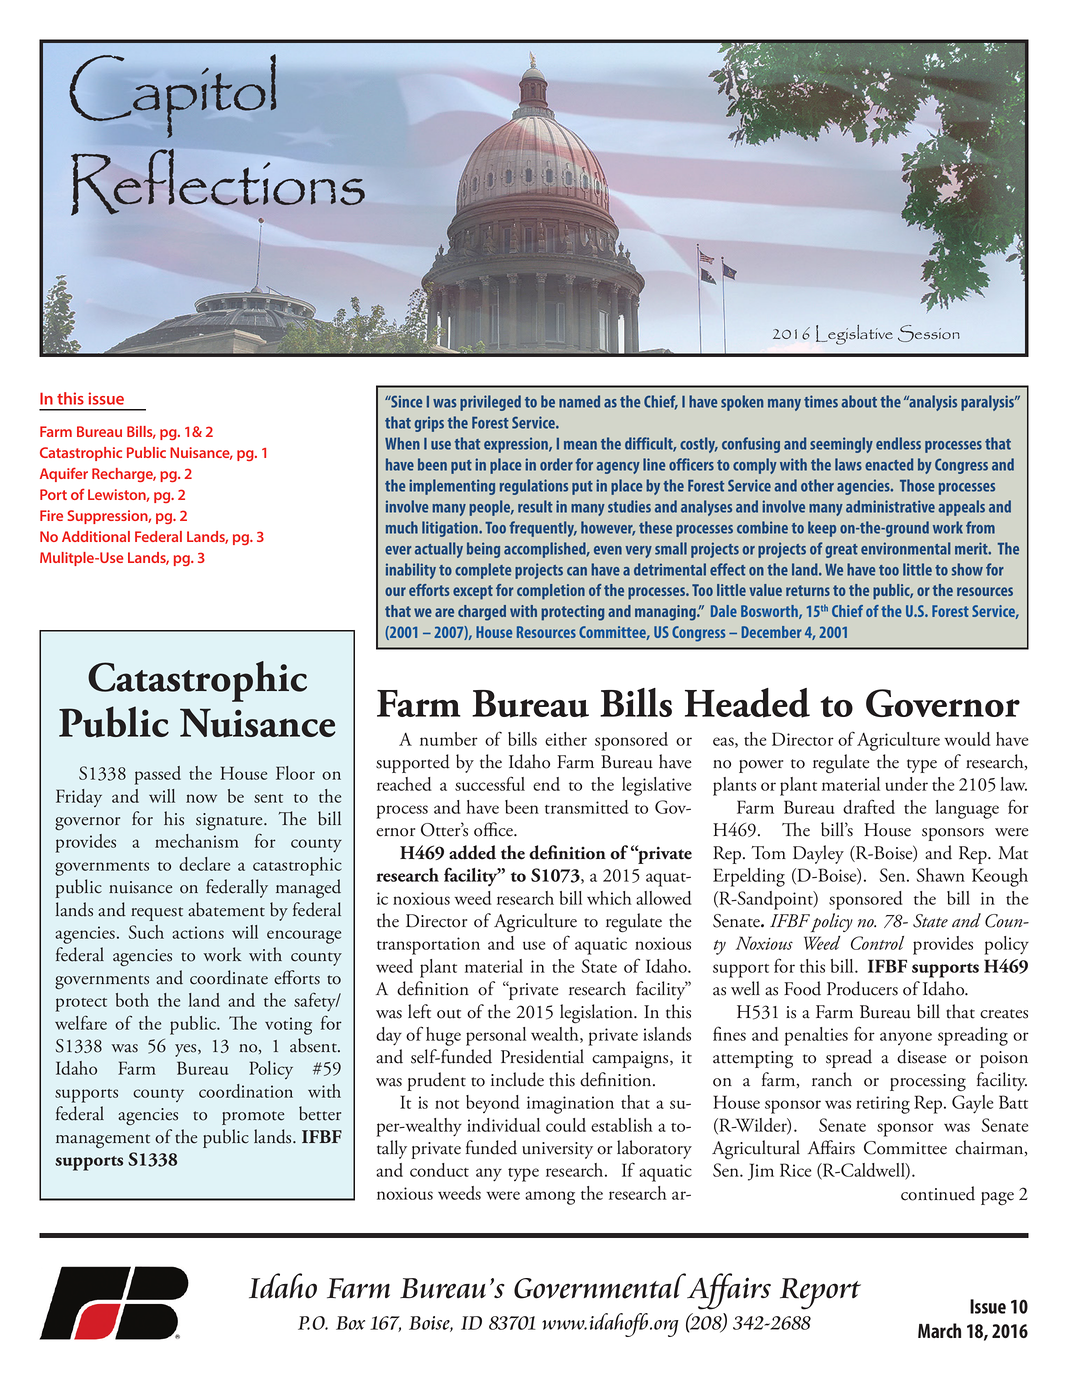  What do you see at coordinates (517, 445) in the image?
I see `expression` at bounding box center [517, 445].
